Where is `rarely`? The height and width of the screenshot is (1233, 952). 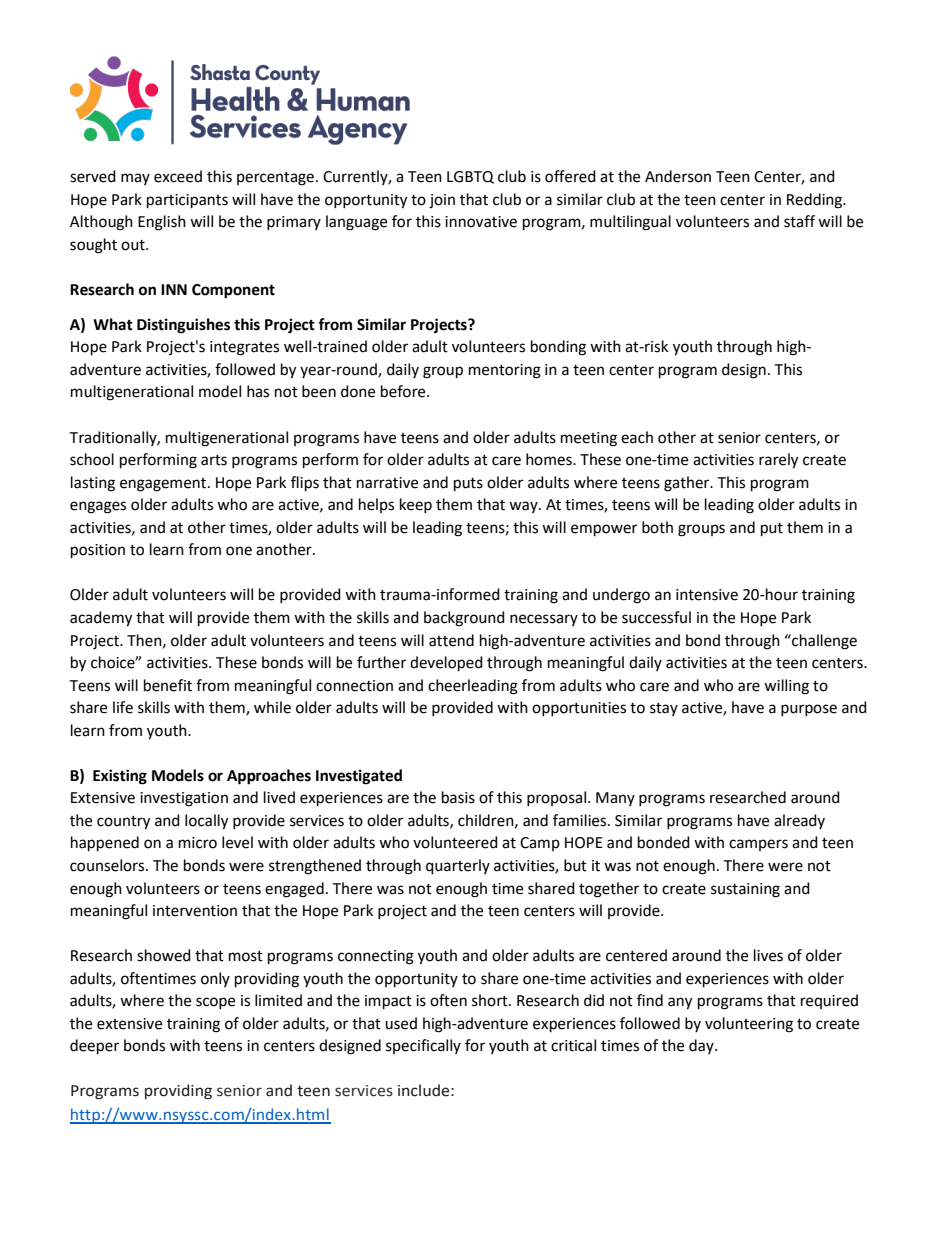 rarely is located at coordinates (778, 461).
